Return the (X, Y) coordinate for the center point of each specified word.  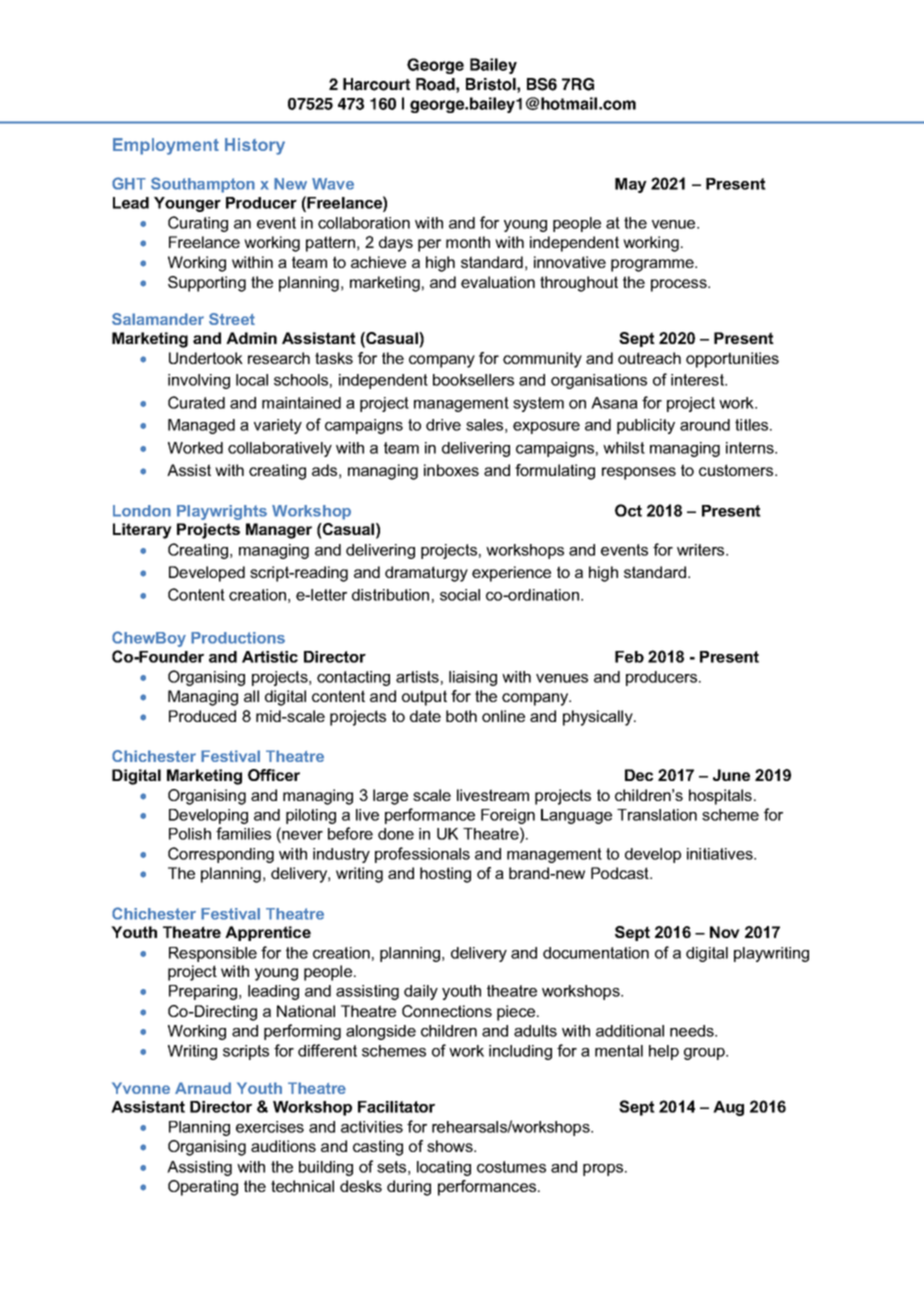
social (460, 595)
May (631, 185)
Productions (238, 638)
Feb (629, 657)
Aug (728, 1108)
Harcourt (376, 84)
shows (451, 1146)
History (255, 146)
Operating (203, 1188)
